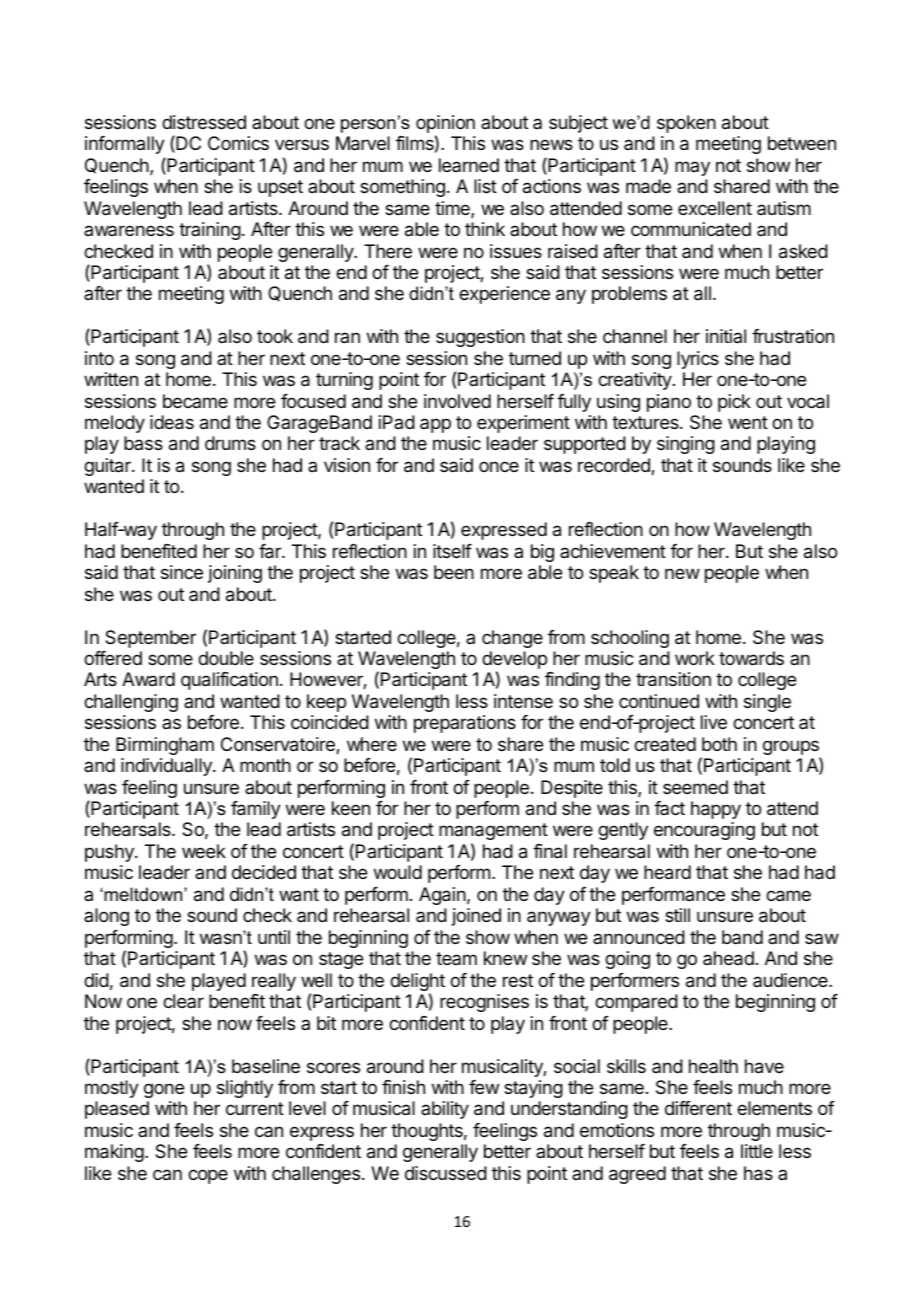 The image size is (924, 1308). What do you see at coordinates (457, 401) in the document?
I see `involved` at bounding box center [457, 401].
